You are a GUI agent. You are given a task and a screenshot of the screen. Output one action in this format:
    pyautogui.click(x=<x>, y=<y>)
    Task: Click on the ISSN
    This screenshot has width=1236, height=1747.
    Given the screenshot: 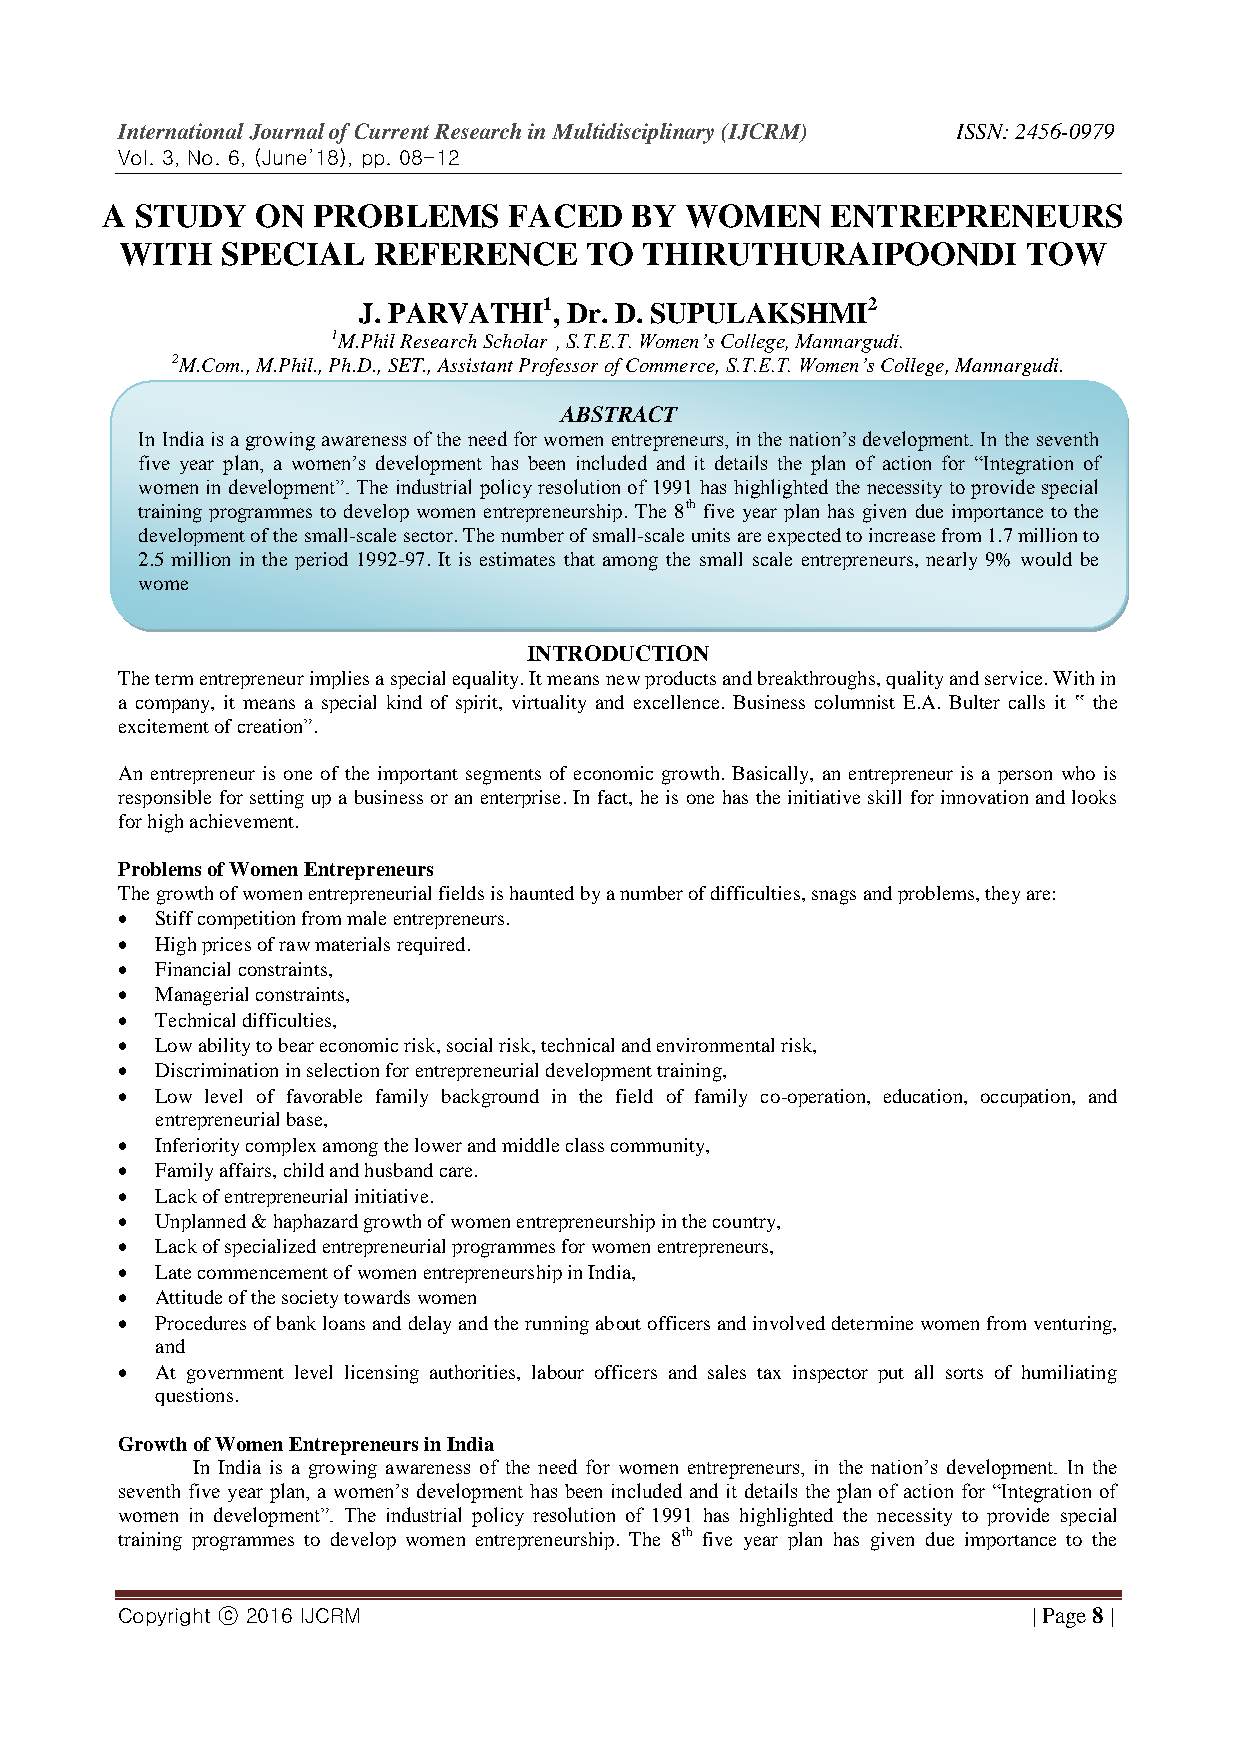 What is the action you would take?
    pyautogui.click(x=981, y=131)
